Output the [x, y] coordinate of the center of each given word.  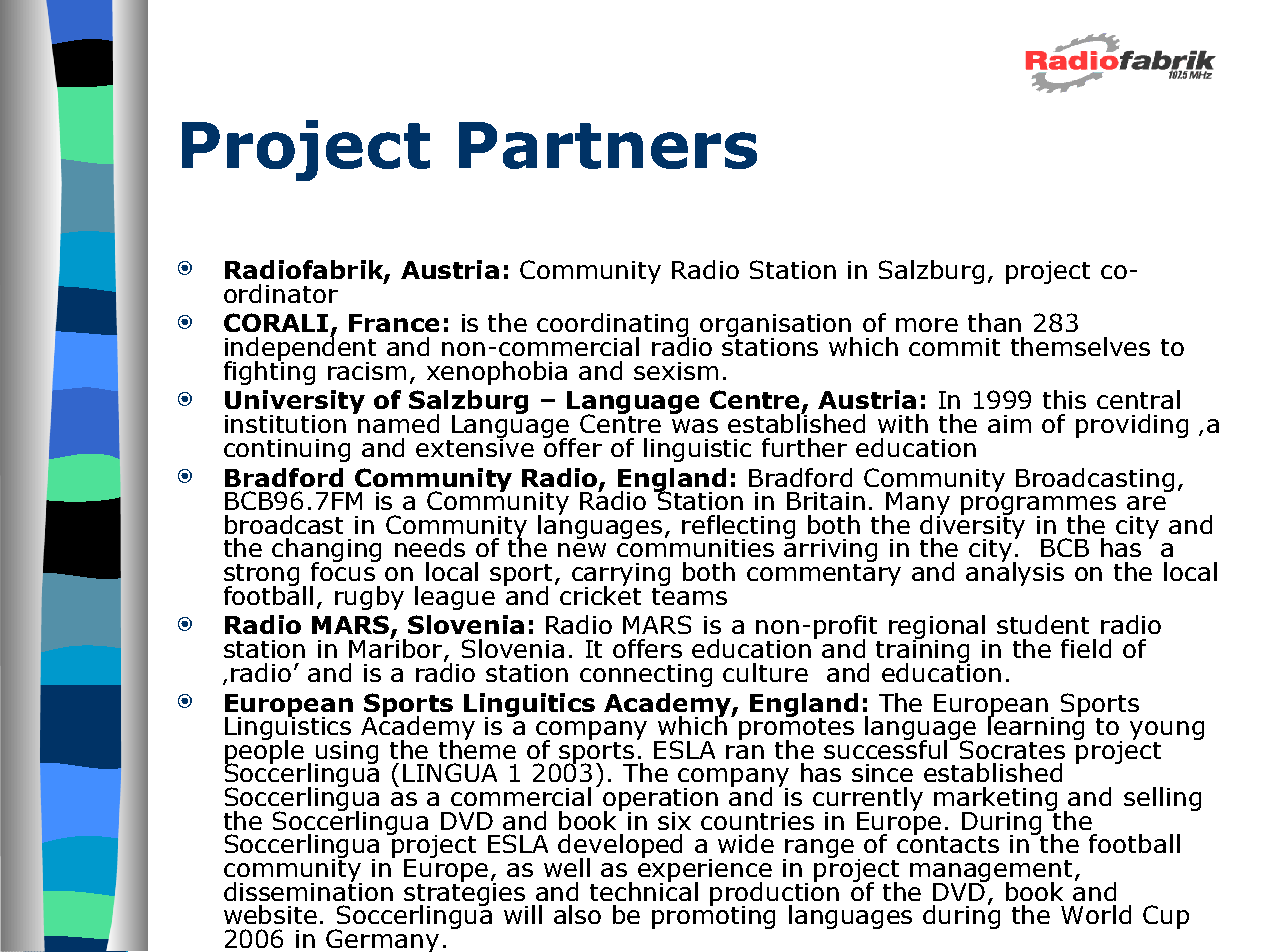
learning [1036, 728]
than [994, 322]
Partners [608, 145]
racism [367, 371]
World [1096, 914]
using [346, 753]
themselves [1080, 346]
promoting [713, 916]
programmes [1038, 507]
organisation [776, 327]
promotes [796, 729]
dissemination [308, 890]
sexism [676, 371]
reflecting [738, 528]
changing [326, 551]
